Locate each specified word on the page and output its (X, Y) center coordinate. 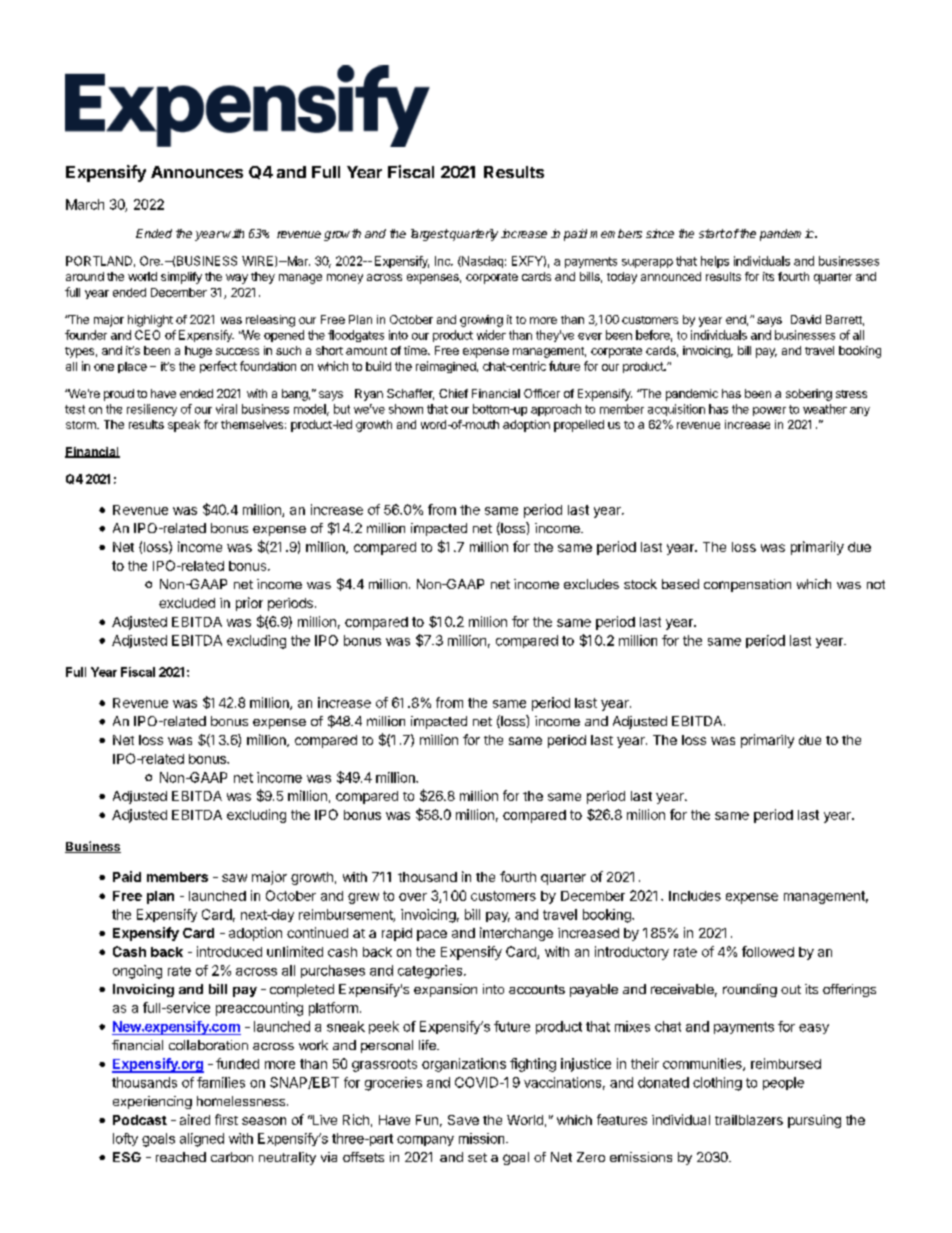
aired (195, 1119)
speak (184, 426)
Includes (695, 896)
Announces (197, 172)
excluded (187, 603)
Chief (453, 393)
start (712, 233)
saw (234, 878)
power (769, 411)
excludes (591, 584)
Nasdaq (481, 262)
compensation (747, 585)
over (413, 897)
